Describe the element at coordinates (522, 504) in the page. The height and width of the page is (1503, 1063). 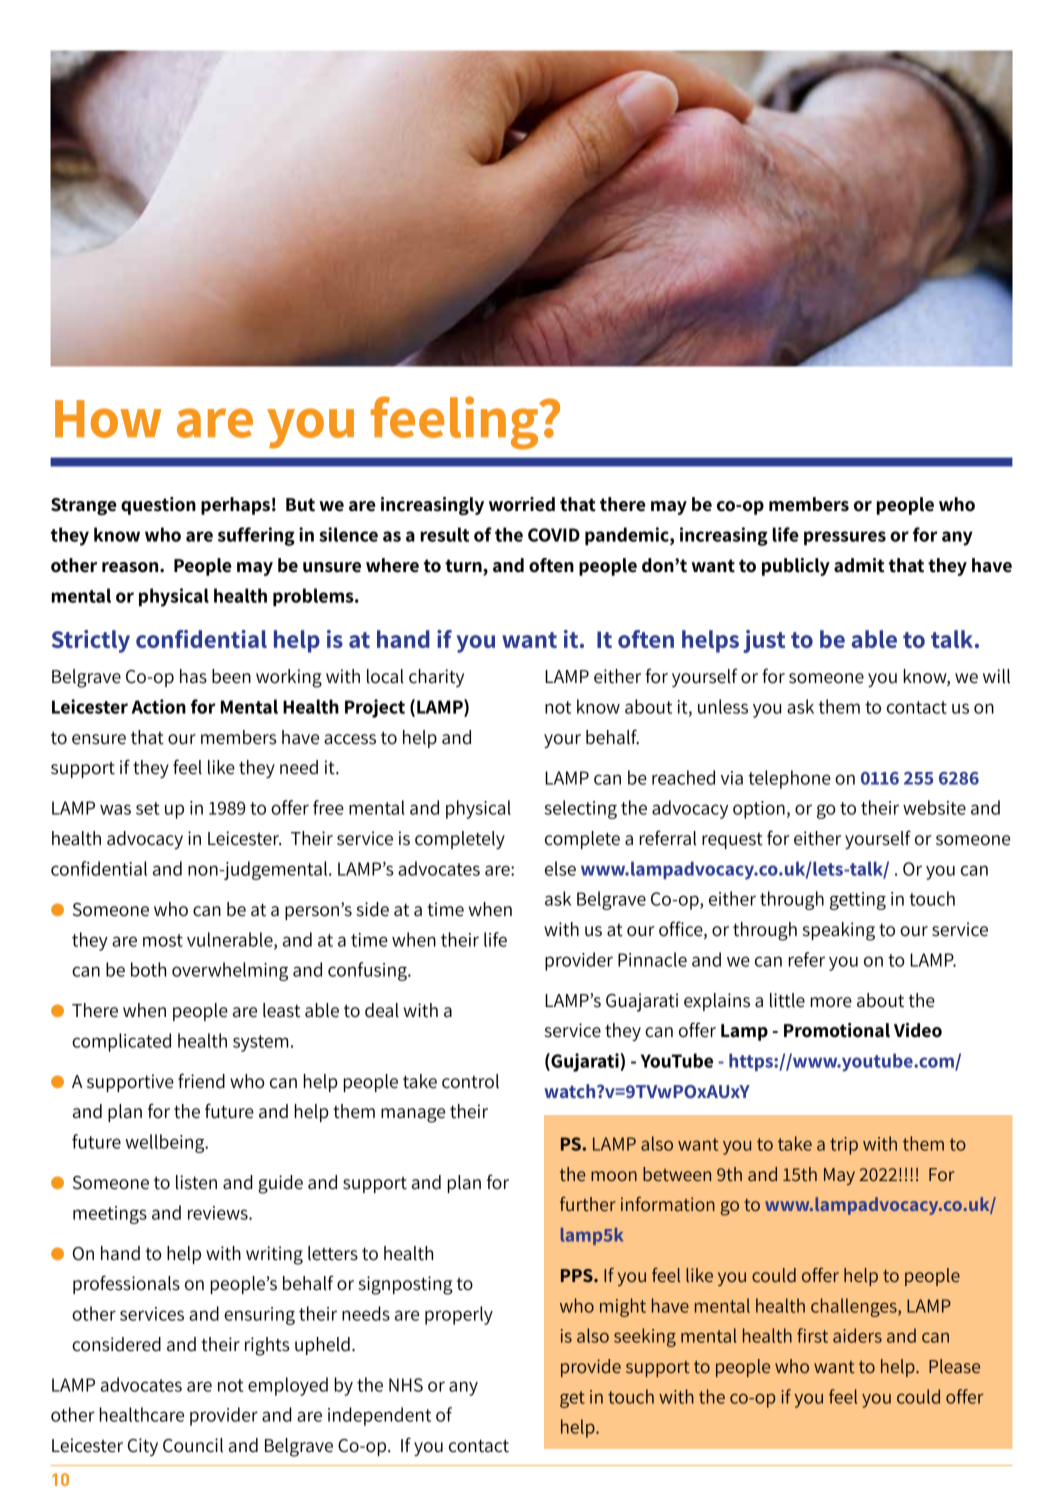
I see `worried` at that location.
